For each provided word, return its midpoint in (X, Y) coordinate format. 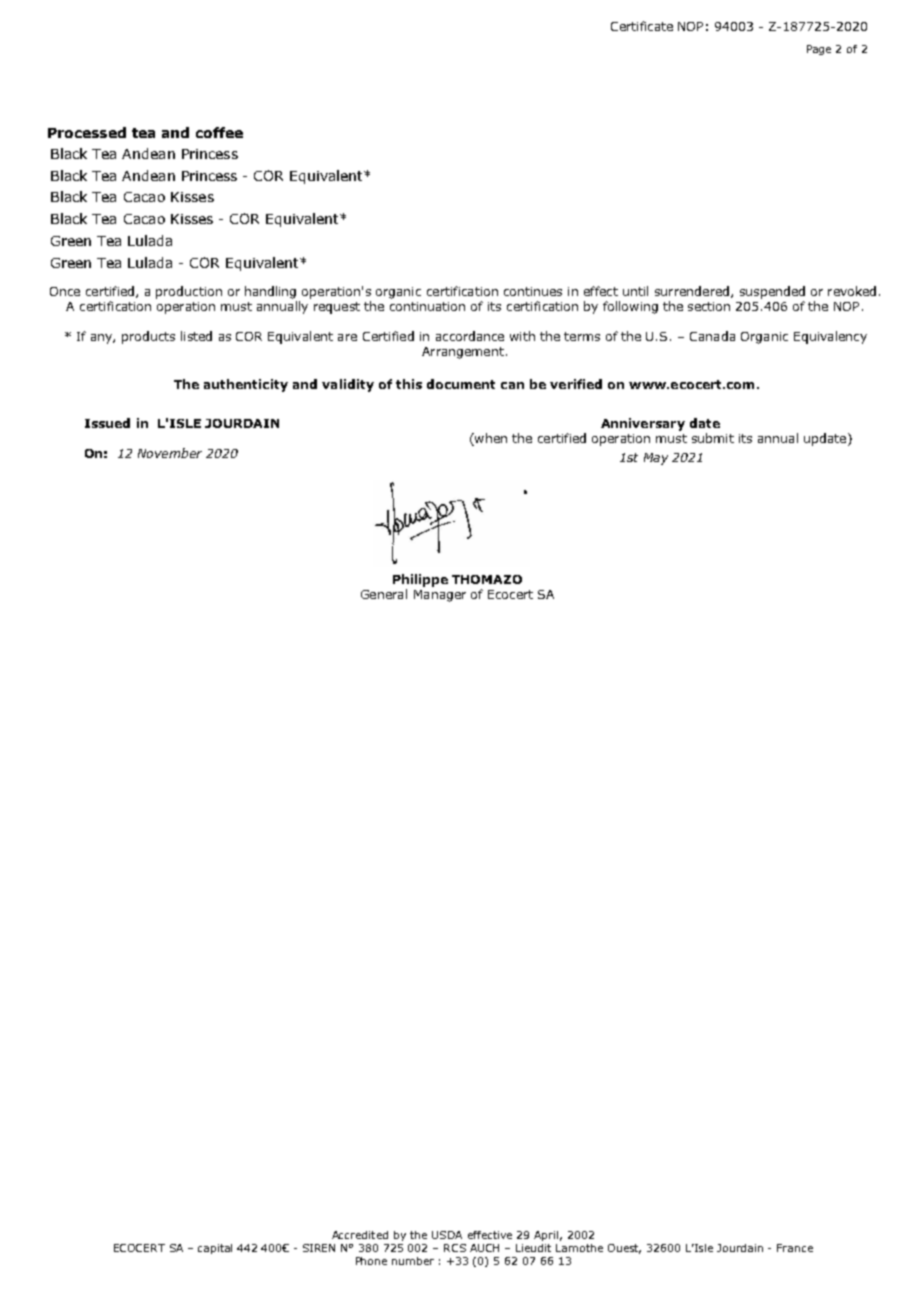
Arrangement (463, 353)
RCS (455, 1248)
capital (215, 1249)
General (384, 594)
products (148, 337)
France (795, 1248)
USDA (447, 1235)
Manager (440, 596)
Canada (712, 336)
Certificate (642, 26)
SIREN (319, 1248)
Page (819, 50)
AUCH (484, 1248)
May (656, 459)
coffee (219, 132)
